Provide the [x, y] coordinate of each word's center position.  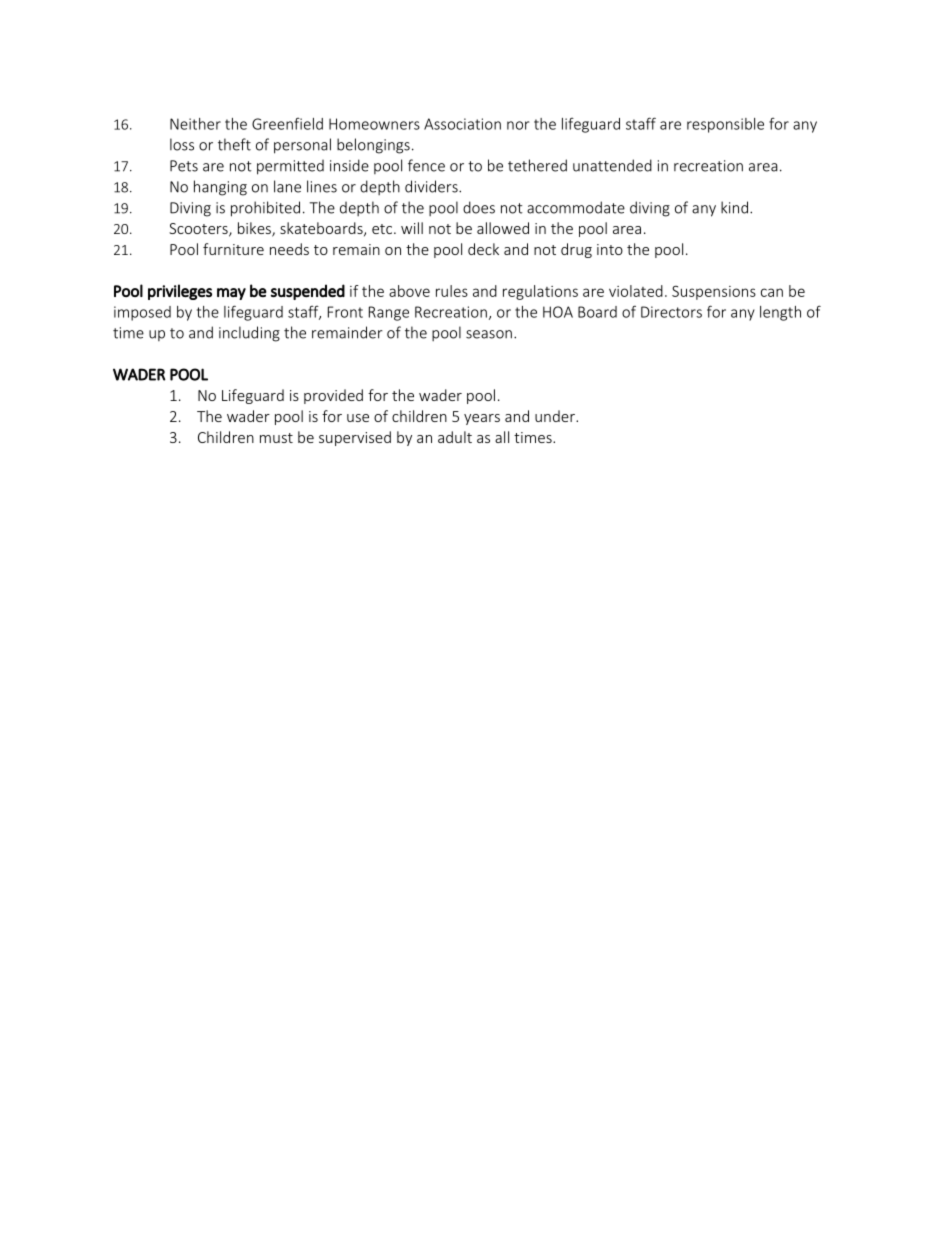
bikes [255, 229]
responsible [725, 125]
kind [734, 207]
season [489, 334]
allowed [503, 228]
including [249, 334]
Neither [195, 124]
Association [462, 124]
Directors [671, 312]
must [276, 438]
